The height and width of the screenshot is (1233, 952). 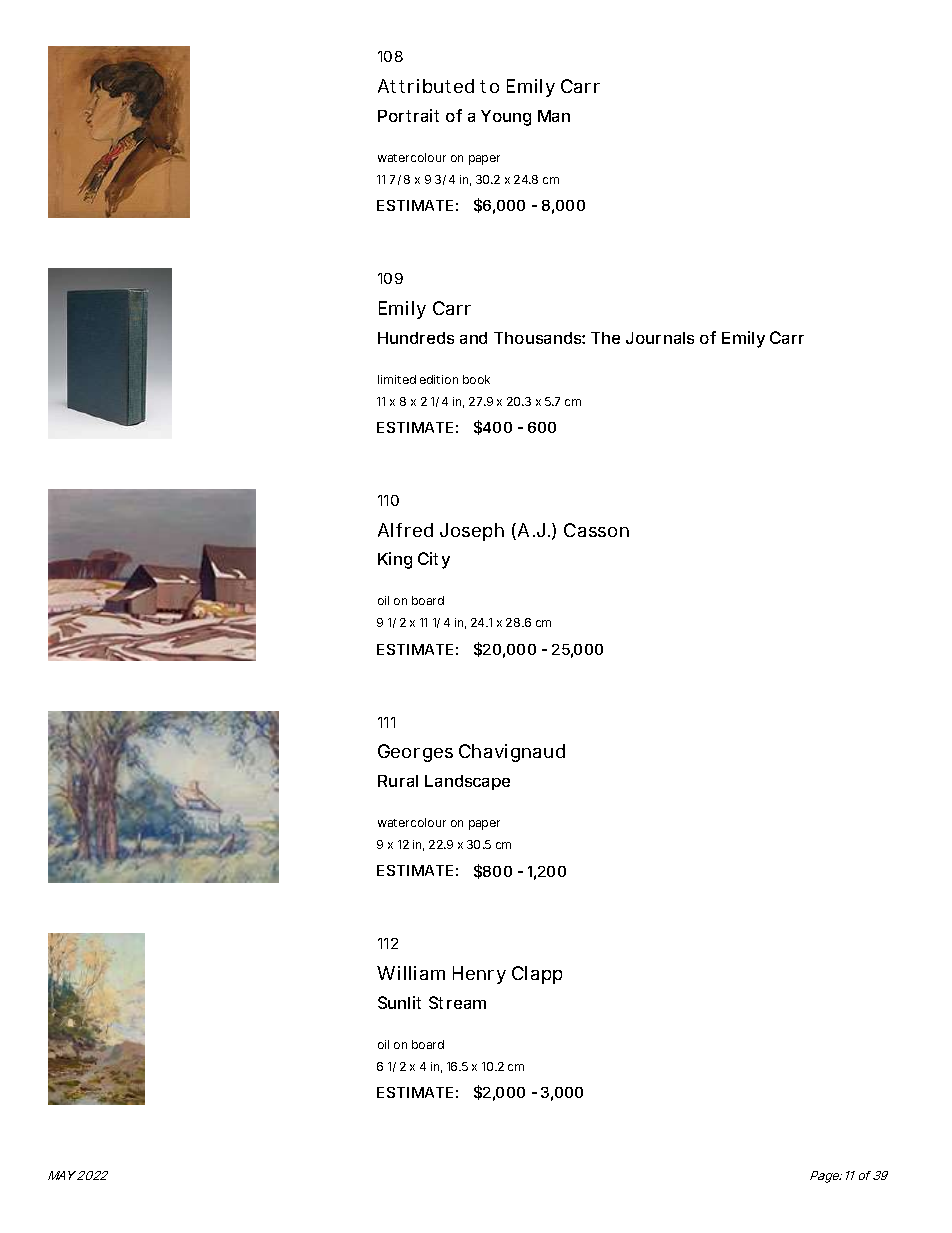 I want to click on Henry, so click(x=479, y=975).
